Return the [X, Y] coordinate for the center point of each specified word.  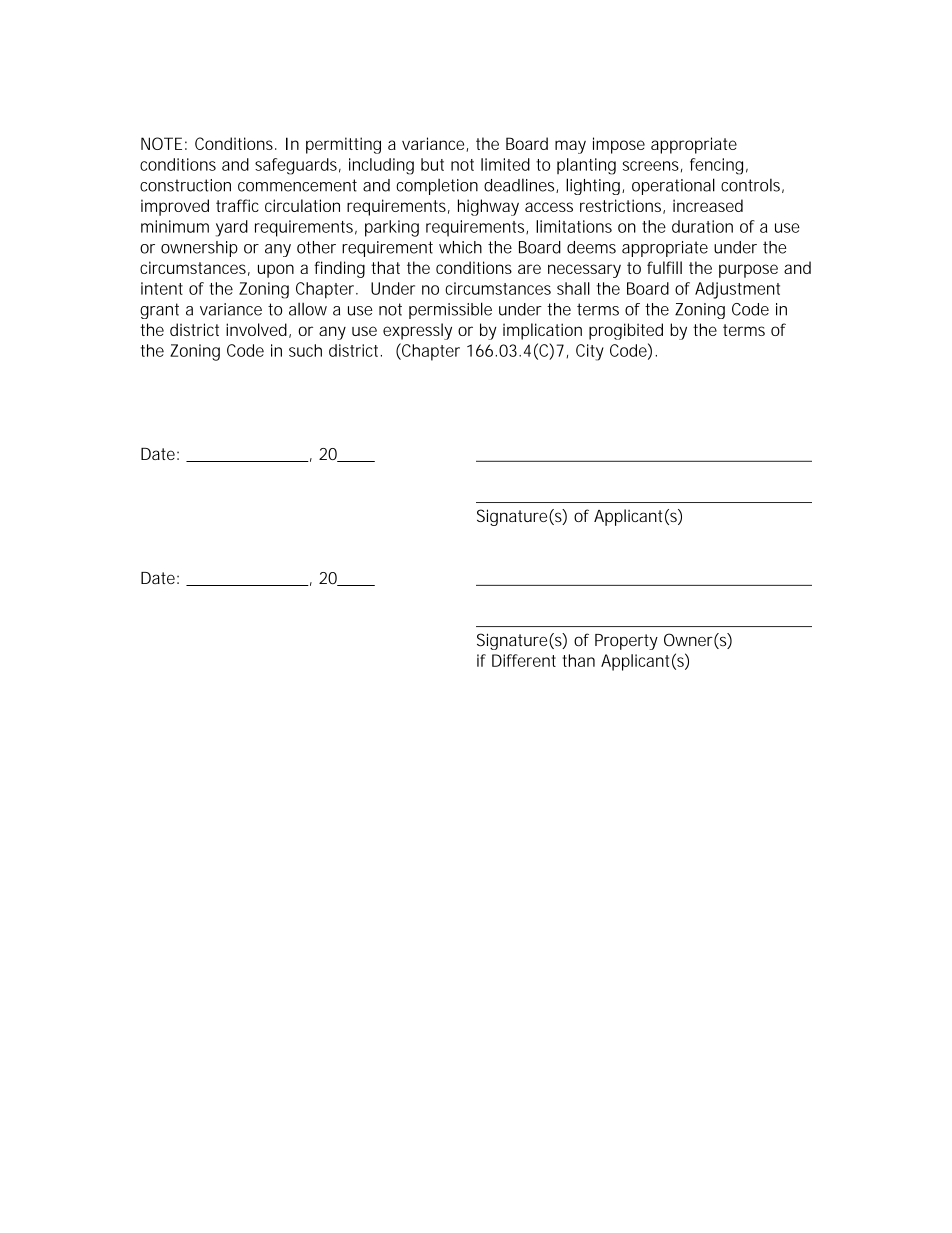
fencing [716, 166]
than [579, 660]
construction [185, 185]
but [432, 164]
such [305, 350]
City [590, 352]
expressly [417, 331]
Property [626, 642]
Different [524, 660]
